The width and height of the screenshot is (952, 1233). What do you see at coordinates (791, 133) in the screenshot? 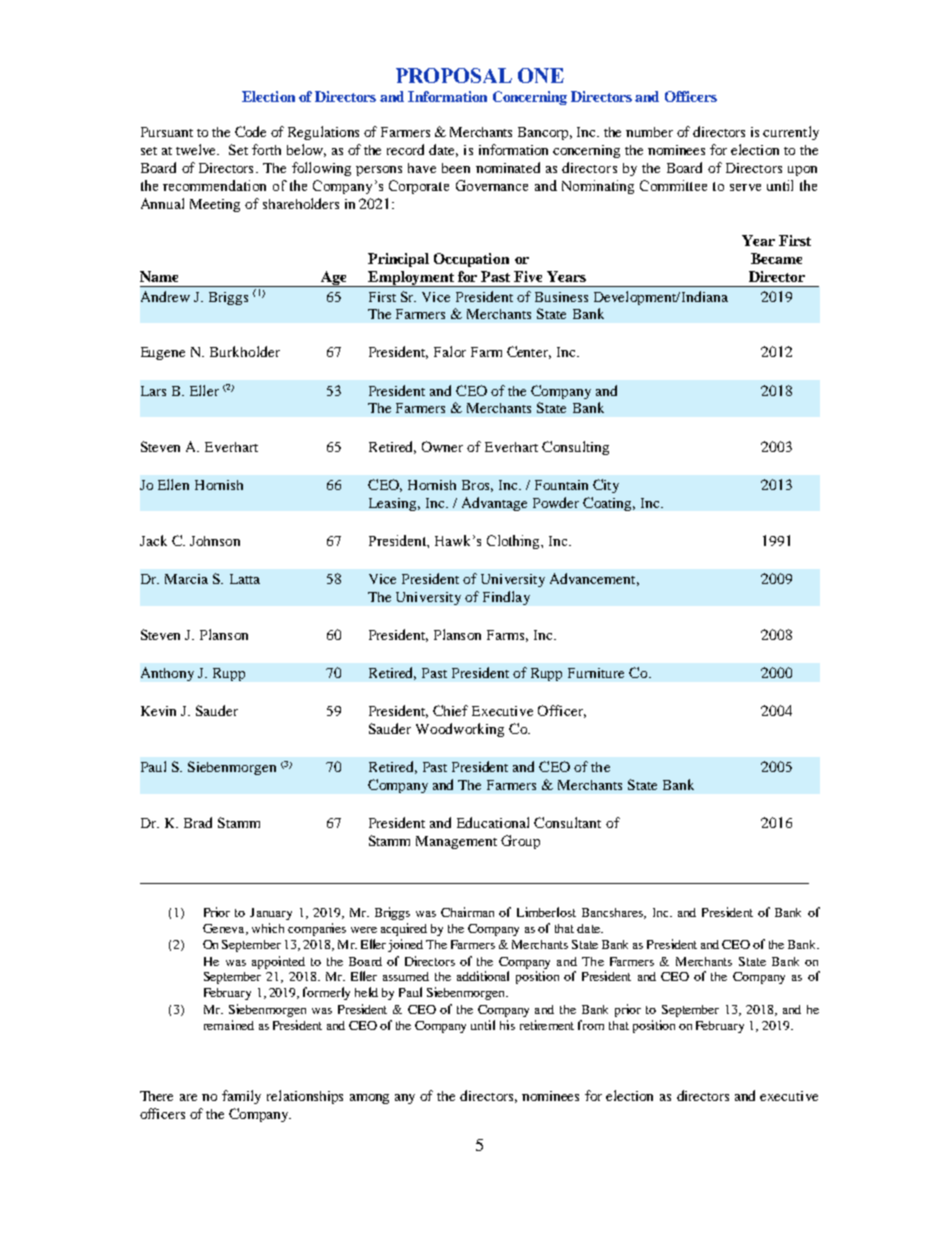
I see `currently` at bounding box center [791, 133].
